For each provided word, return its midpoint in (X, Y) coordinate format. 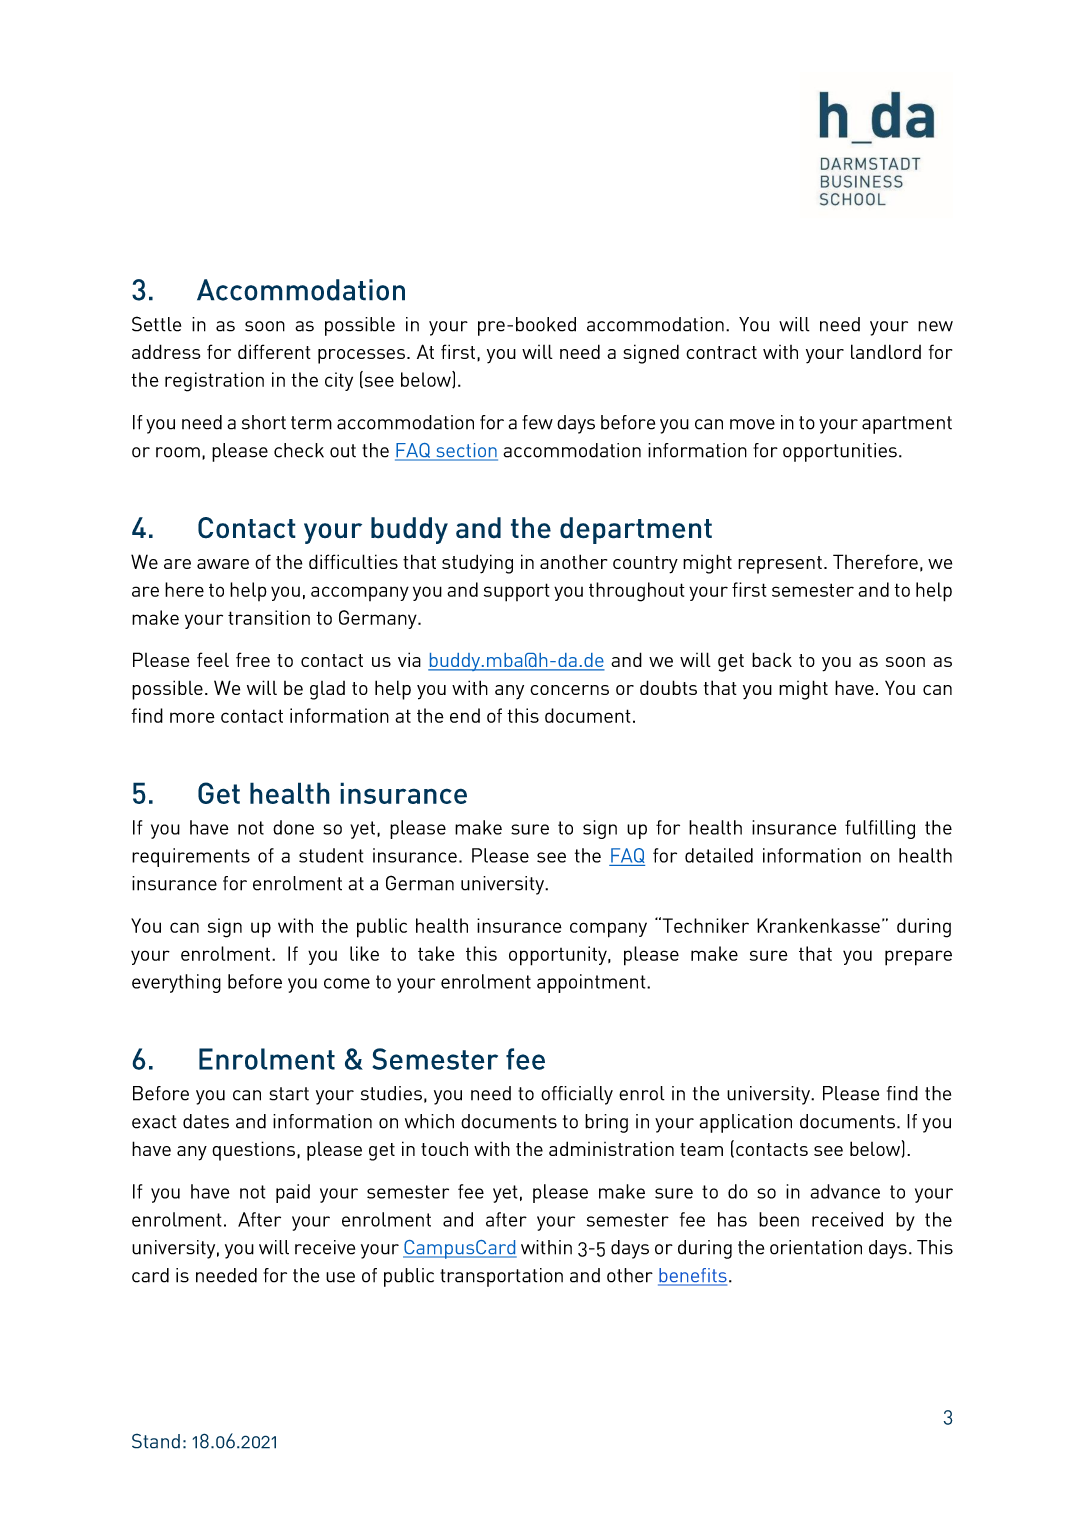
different (274, 351)
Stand (156, 1441)
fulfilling (880, 829)
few (537, 422)
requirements (191, 857)
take (436, 953)
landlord (886, 351)
